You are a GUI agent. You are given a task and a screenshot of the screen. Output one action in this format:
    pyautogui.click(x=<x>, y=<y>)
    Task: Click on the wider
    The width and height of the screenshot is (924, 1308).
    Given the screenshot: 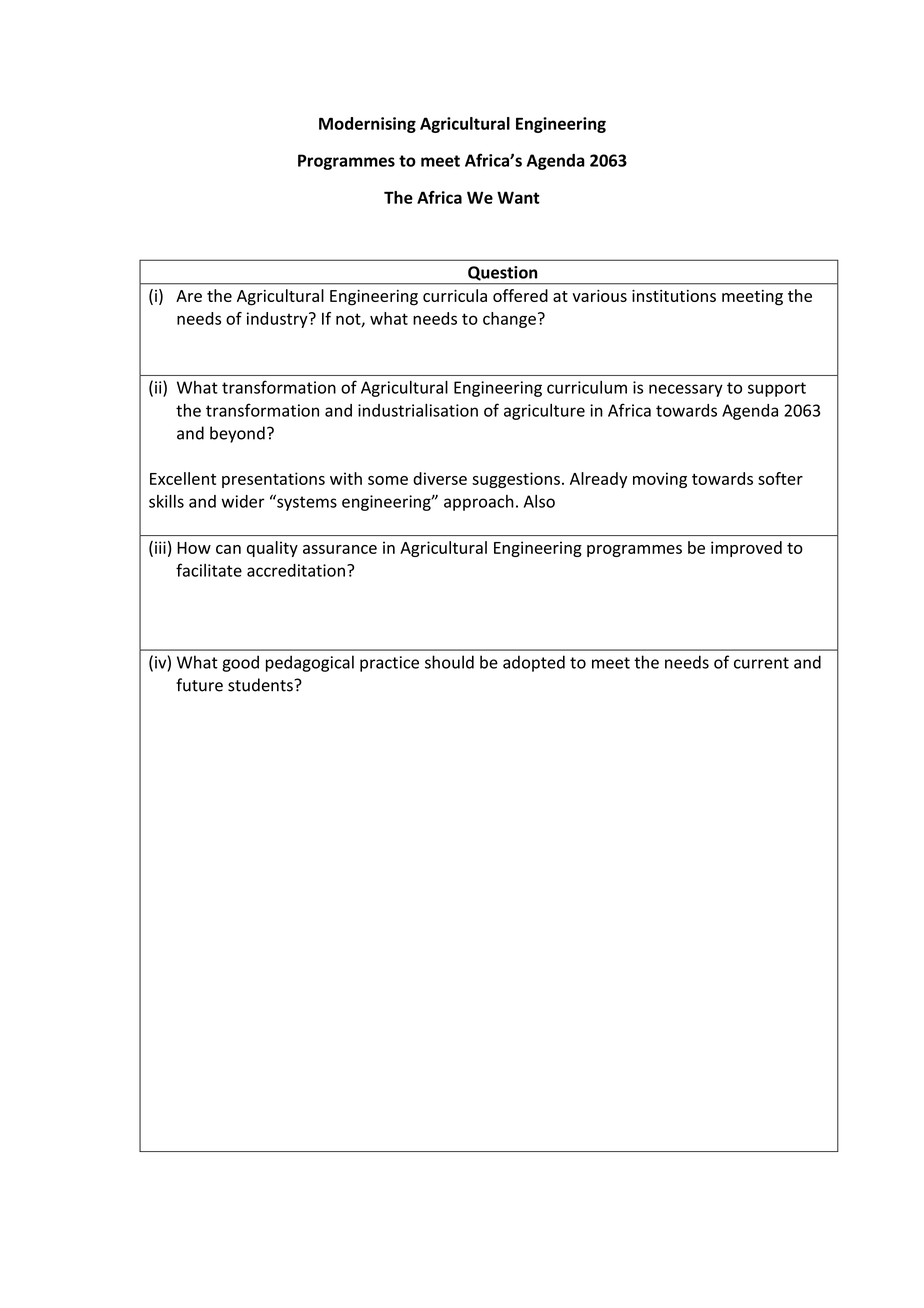 What is the action you would take?
    pyautogui.click(x=243, y=501)
